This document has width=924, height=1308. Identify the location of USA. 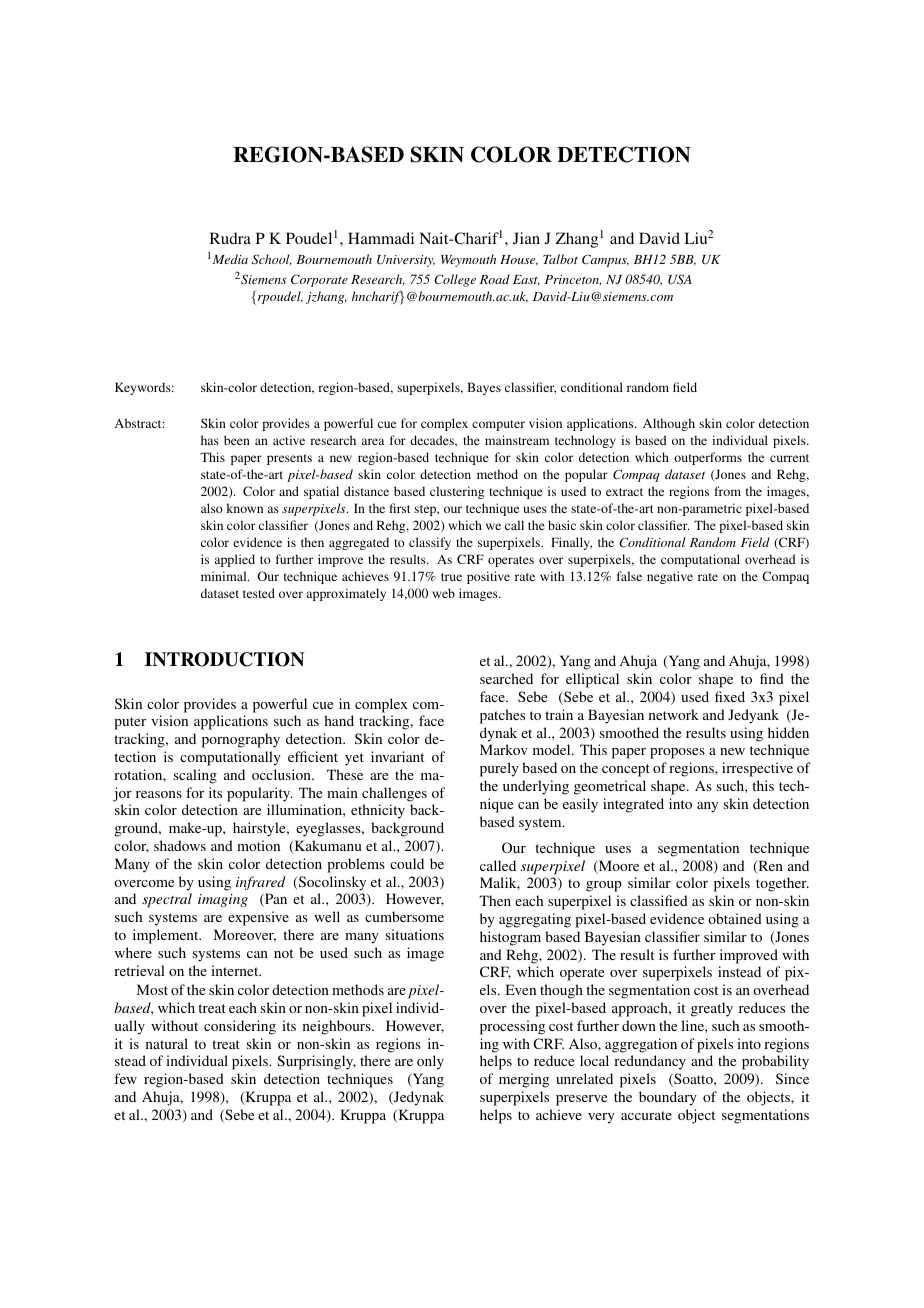
(680, 279).
